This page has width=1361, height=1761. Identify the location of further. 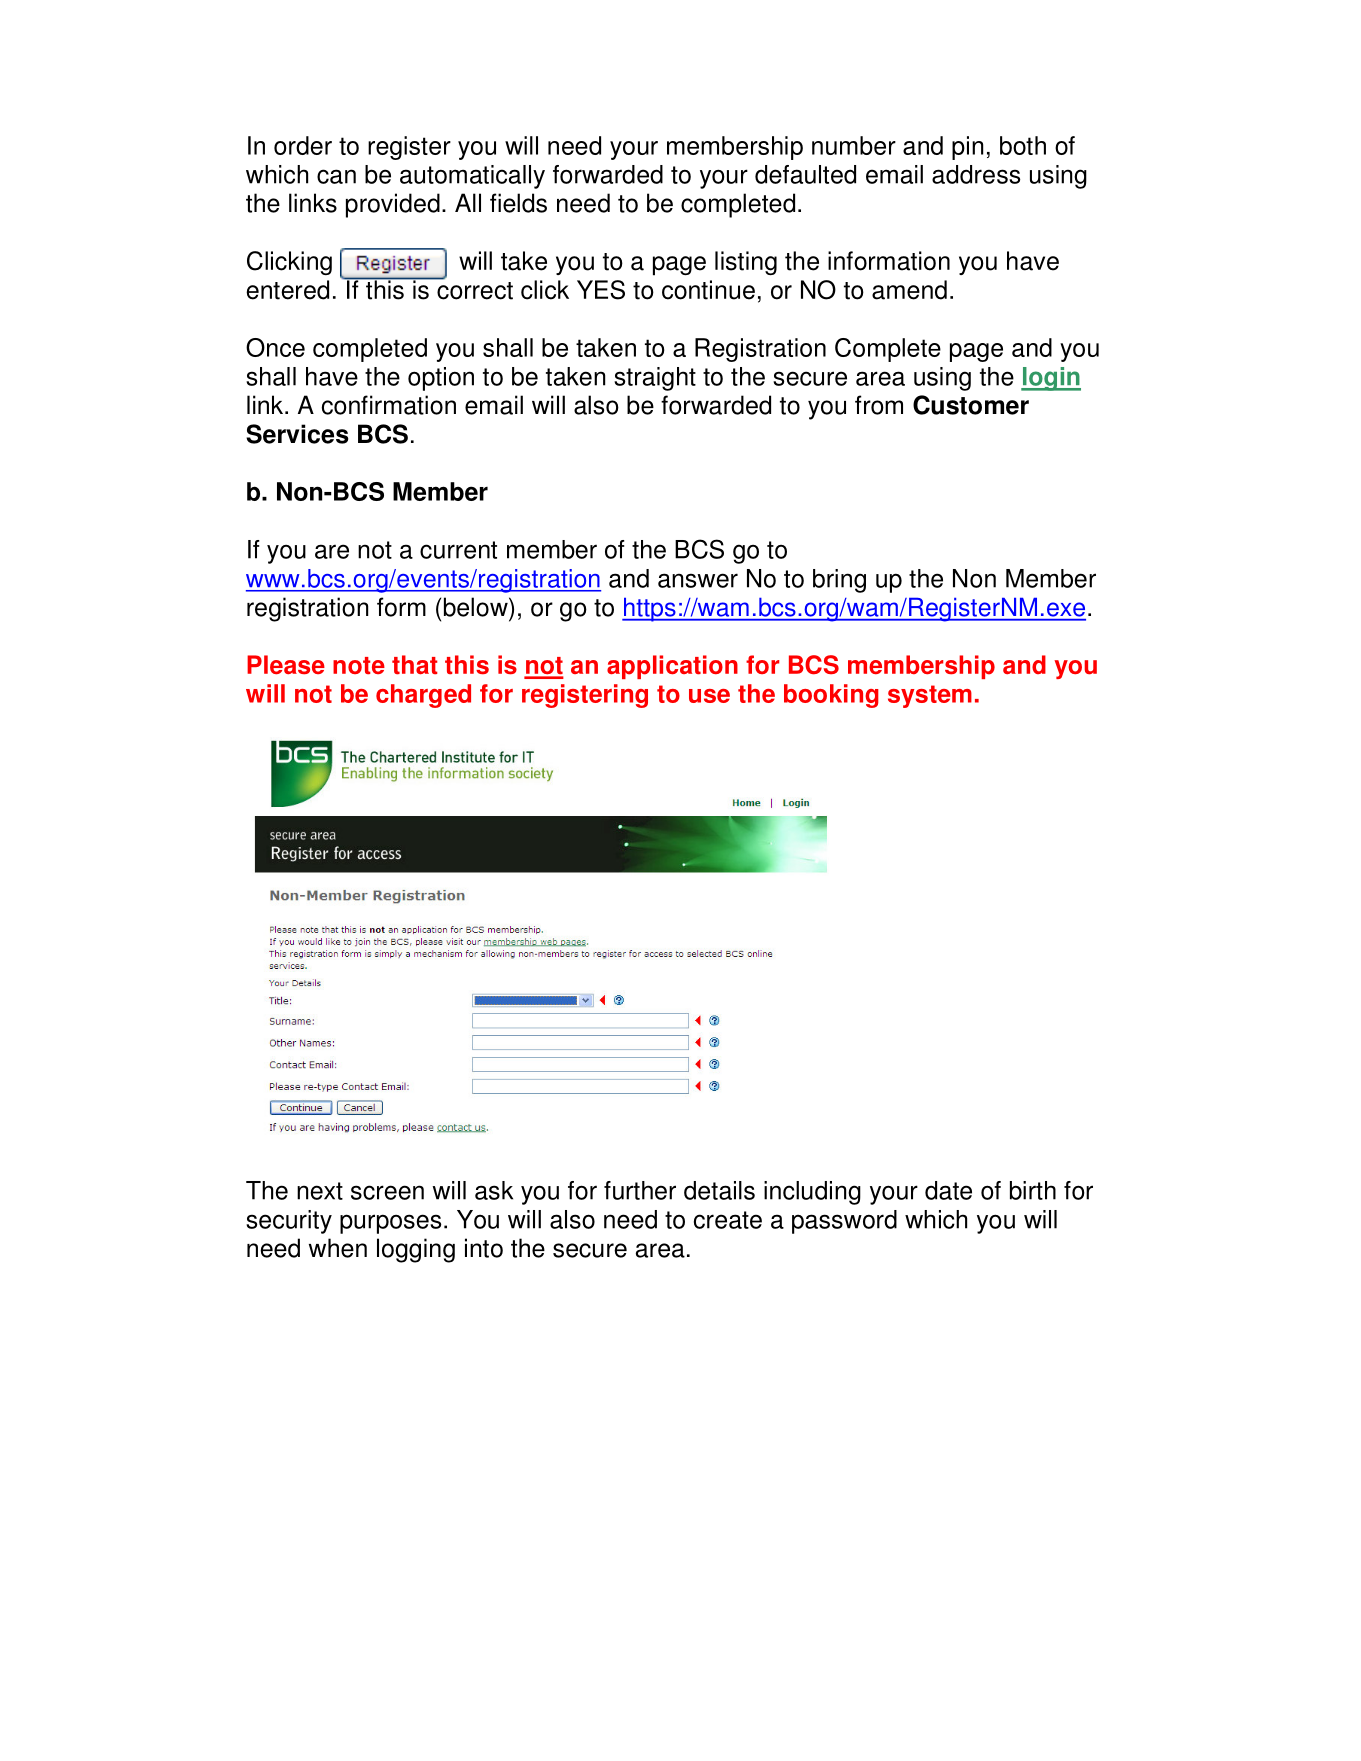
(640, 1190).
